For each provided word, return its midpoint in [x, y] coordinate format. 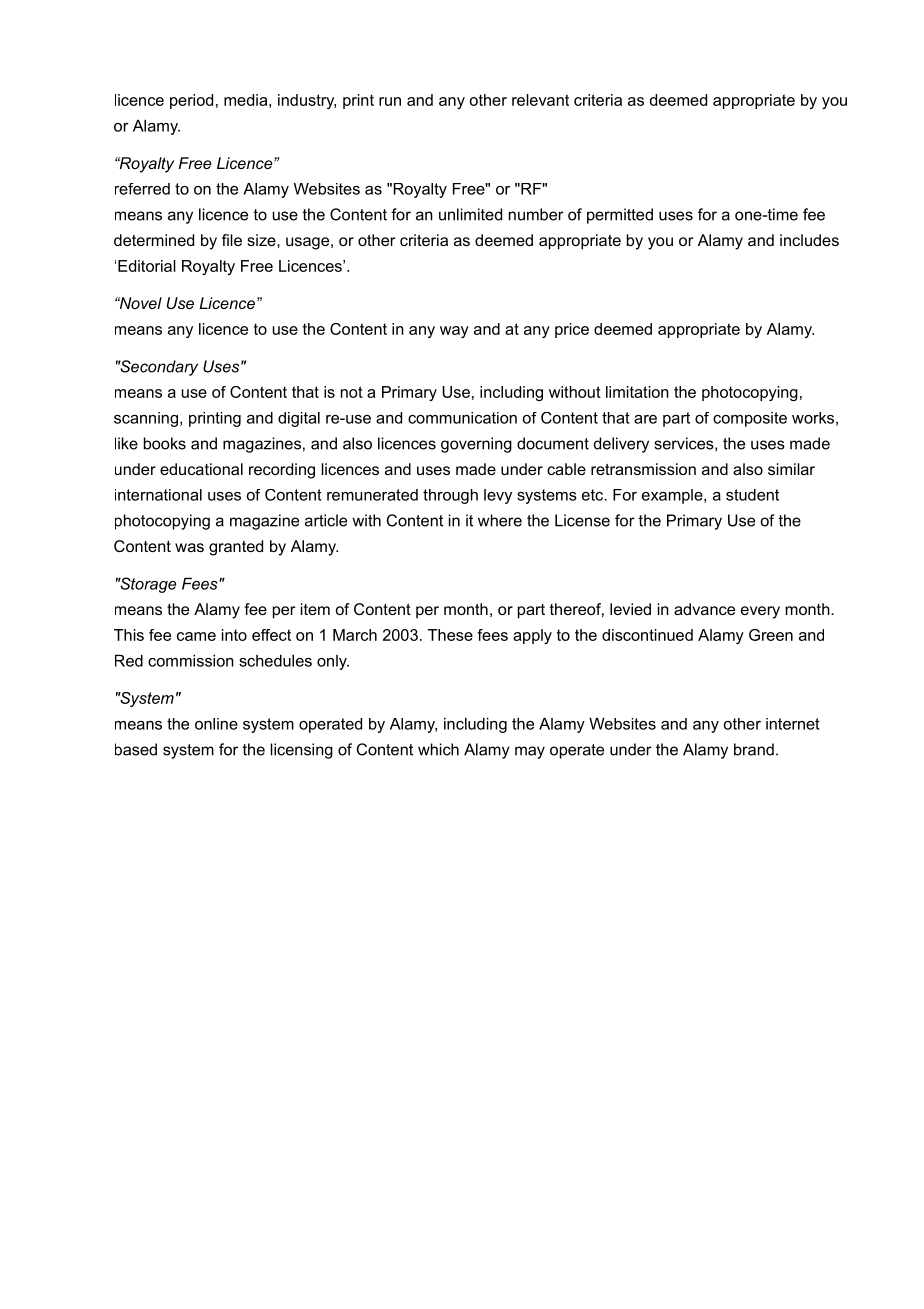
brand [754, 749]
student [752, 495]
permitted [620, 216]
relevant [540, 100]
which [438, 749]
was [189, 547]
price [572, 330]
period [191, 101]
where [500, 520]
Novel [139, 303]
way [454, 332]
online [216, 724]
